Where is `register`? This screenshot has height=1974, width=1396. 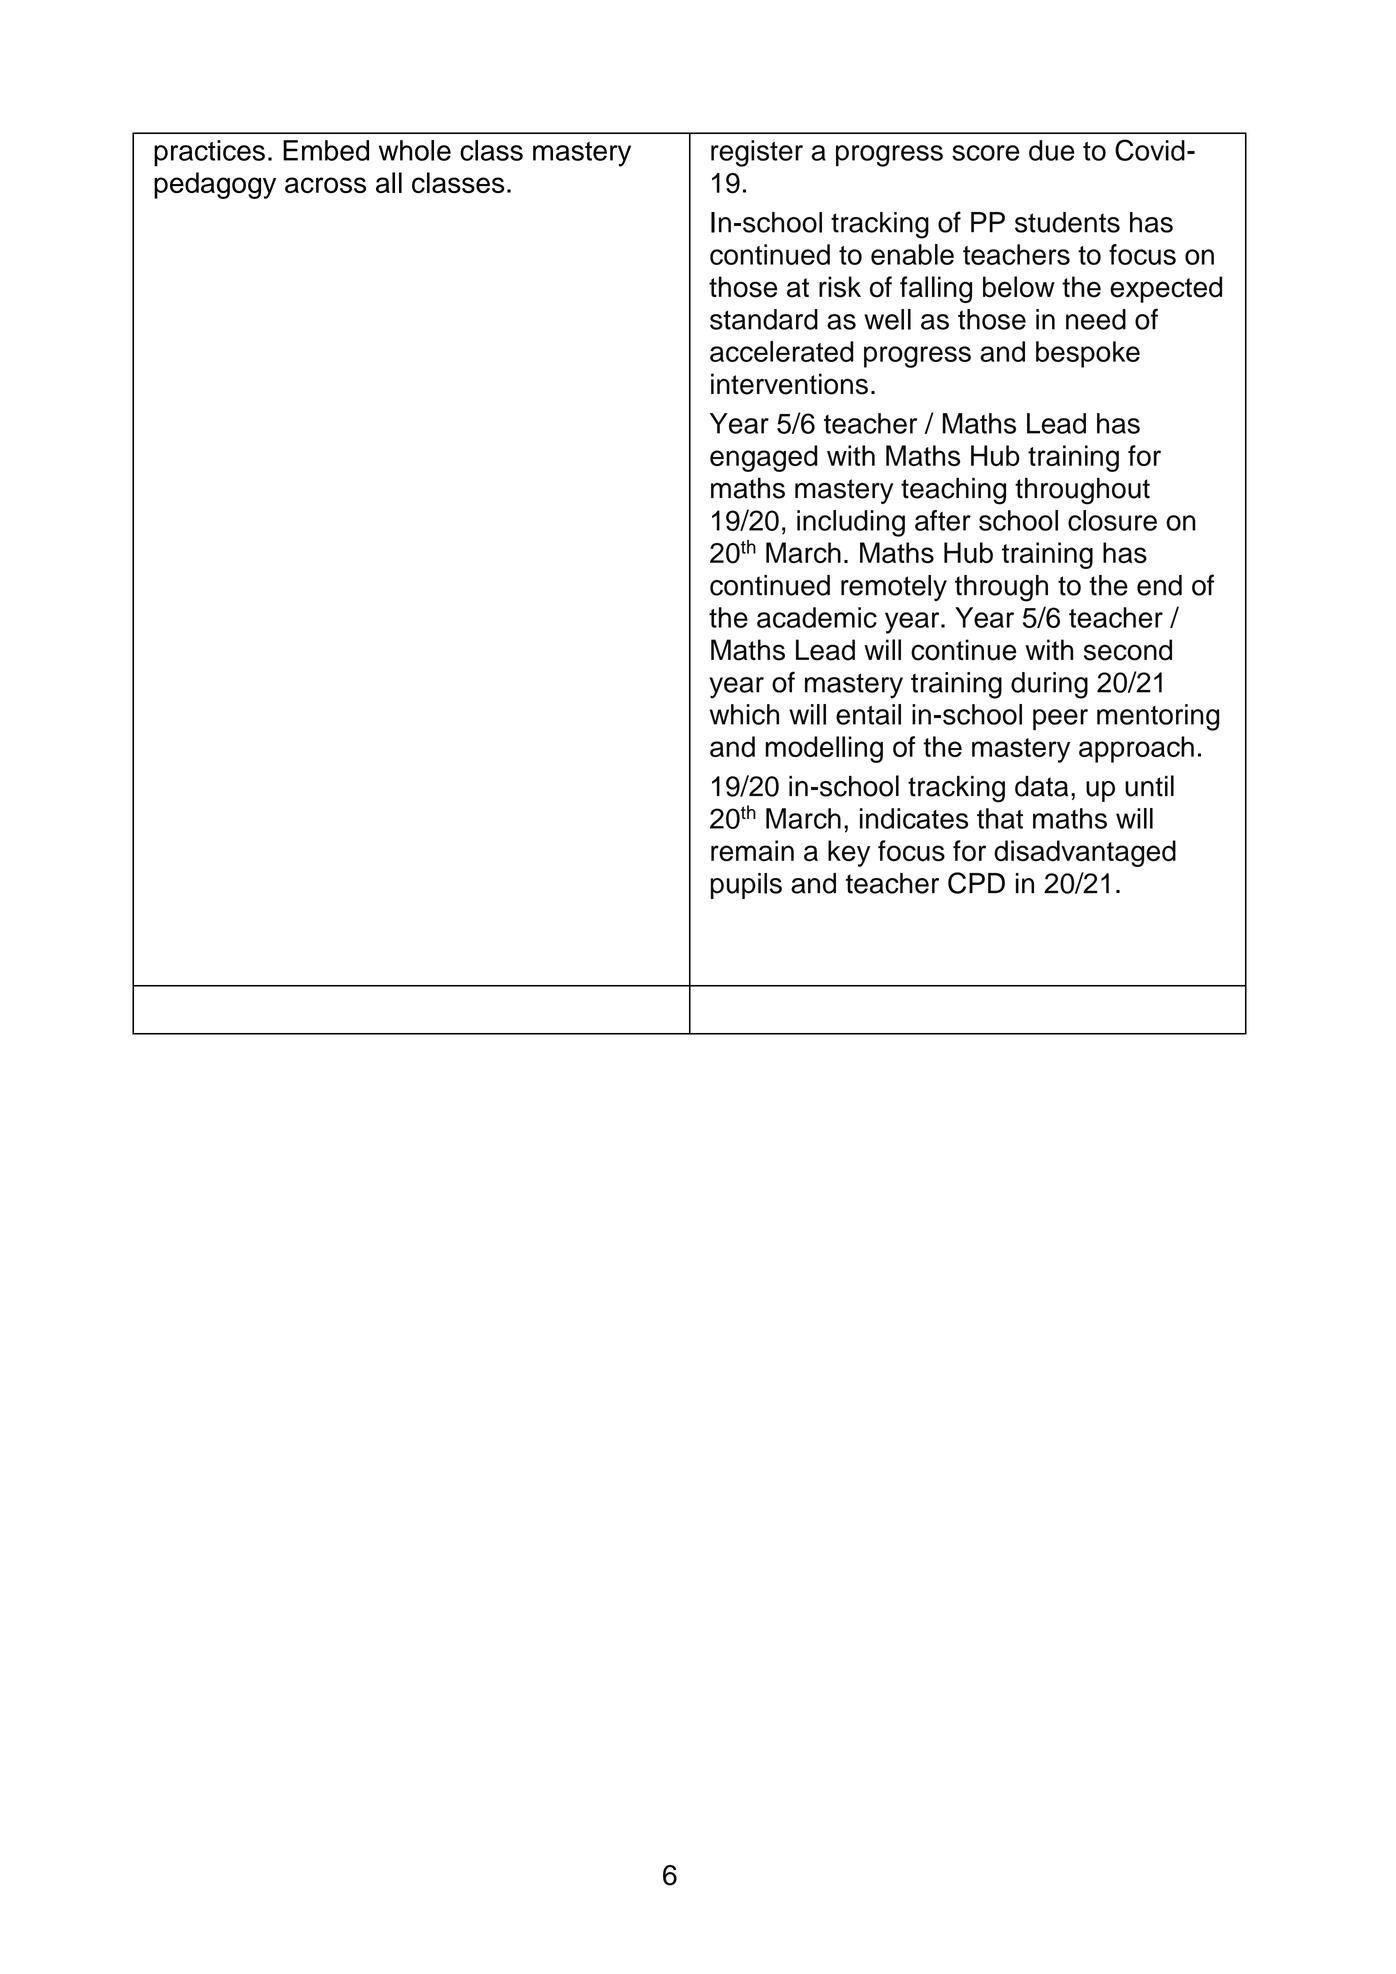 register is located at coordinates (757, 153).
